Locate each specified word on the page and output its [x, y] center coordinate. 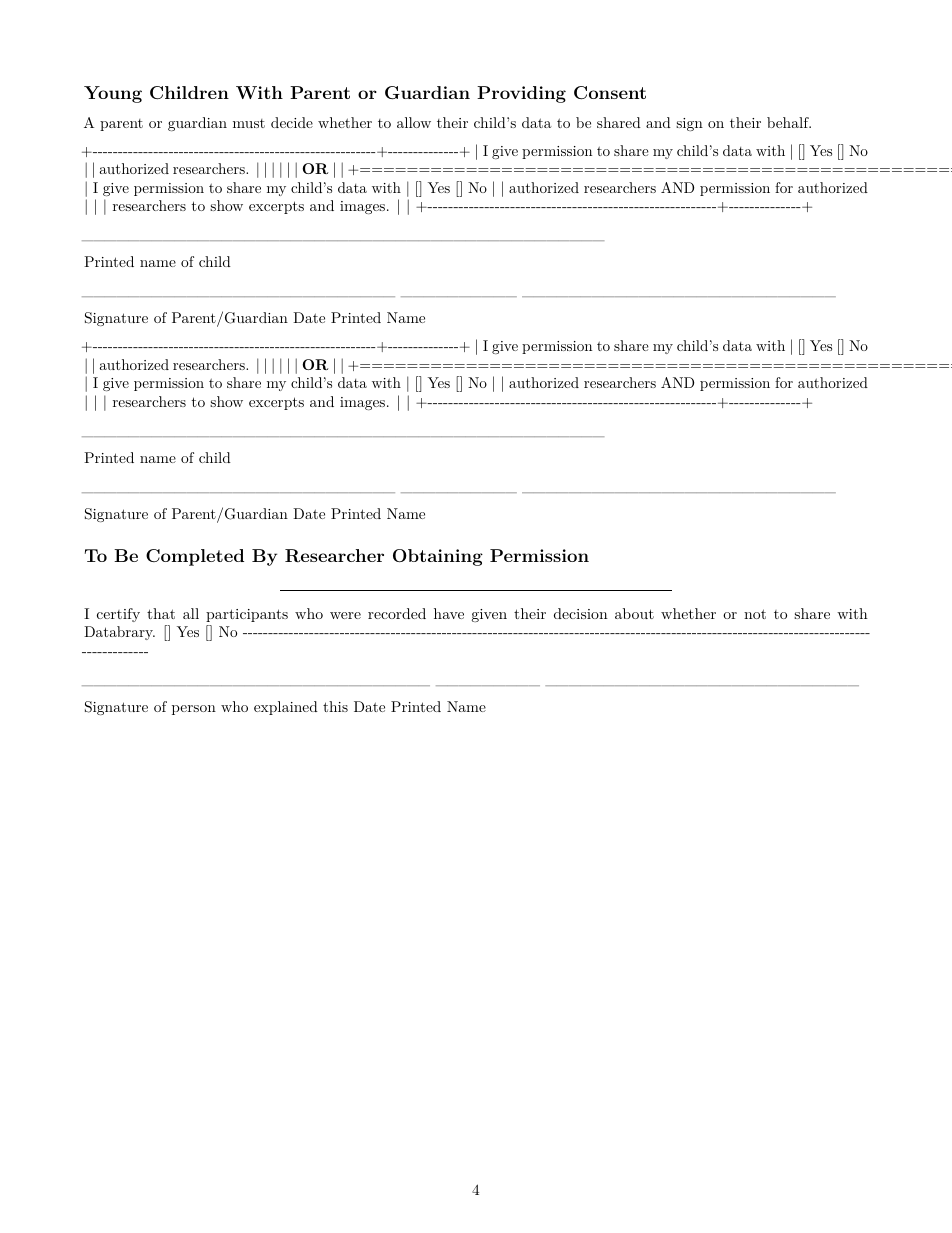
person [194, 710]
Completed [195, 557]
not [755, 614]
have [449, 613]
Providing [521, 94]
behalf [789, 122]
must [249, 123]
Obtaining [438, 557]
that [161, 613]
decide [292, 122]
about [634, 613]
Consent [610, 93]
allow [414, 122]
